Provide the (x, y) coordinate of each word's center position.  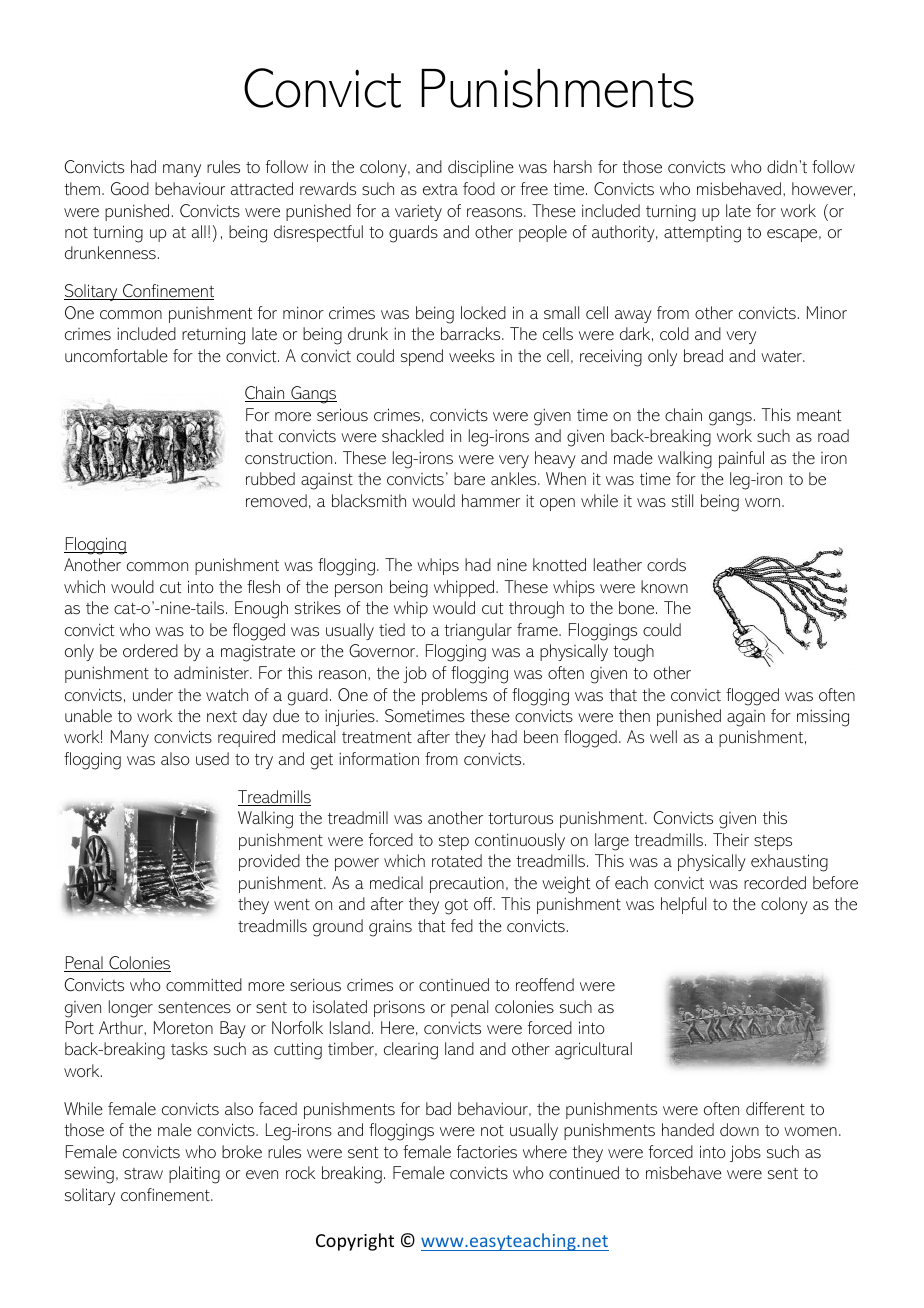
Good (130, 188)
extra (440, 189)
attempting (702, 234)
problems (454, 696)
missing (823, 718)
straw (143, 1173)
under (153, 694)
